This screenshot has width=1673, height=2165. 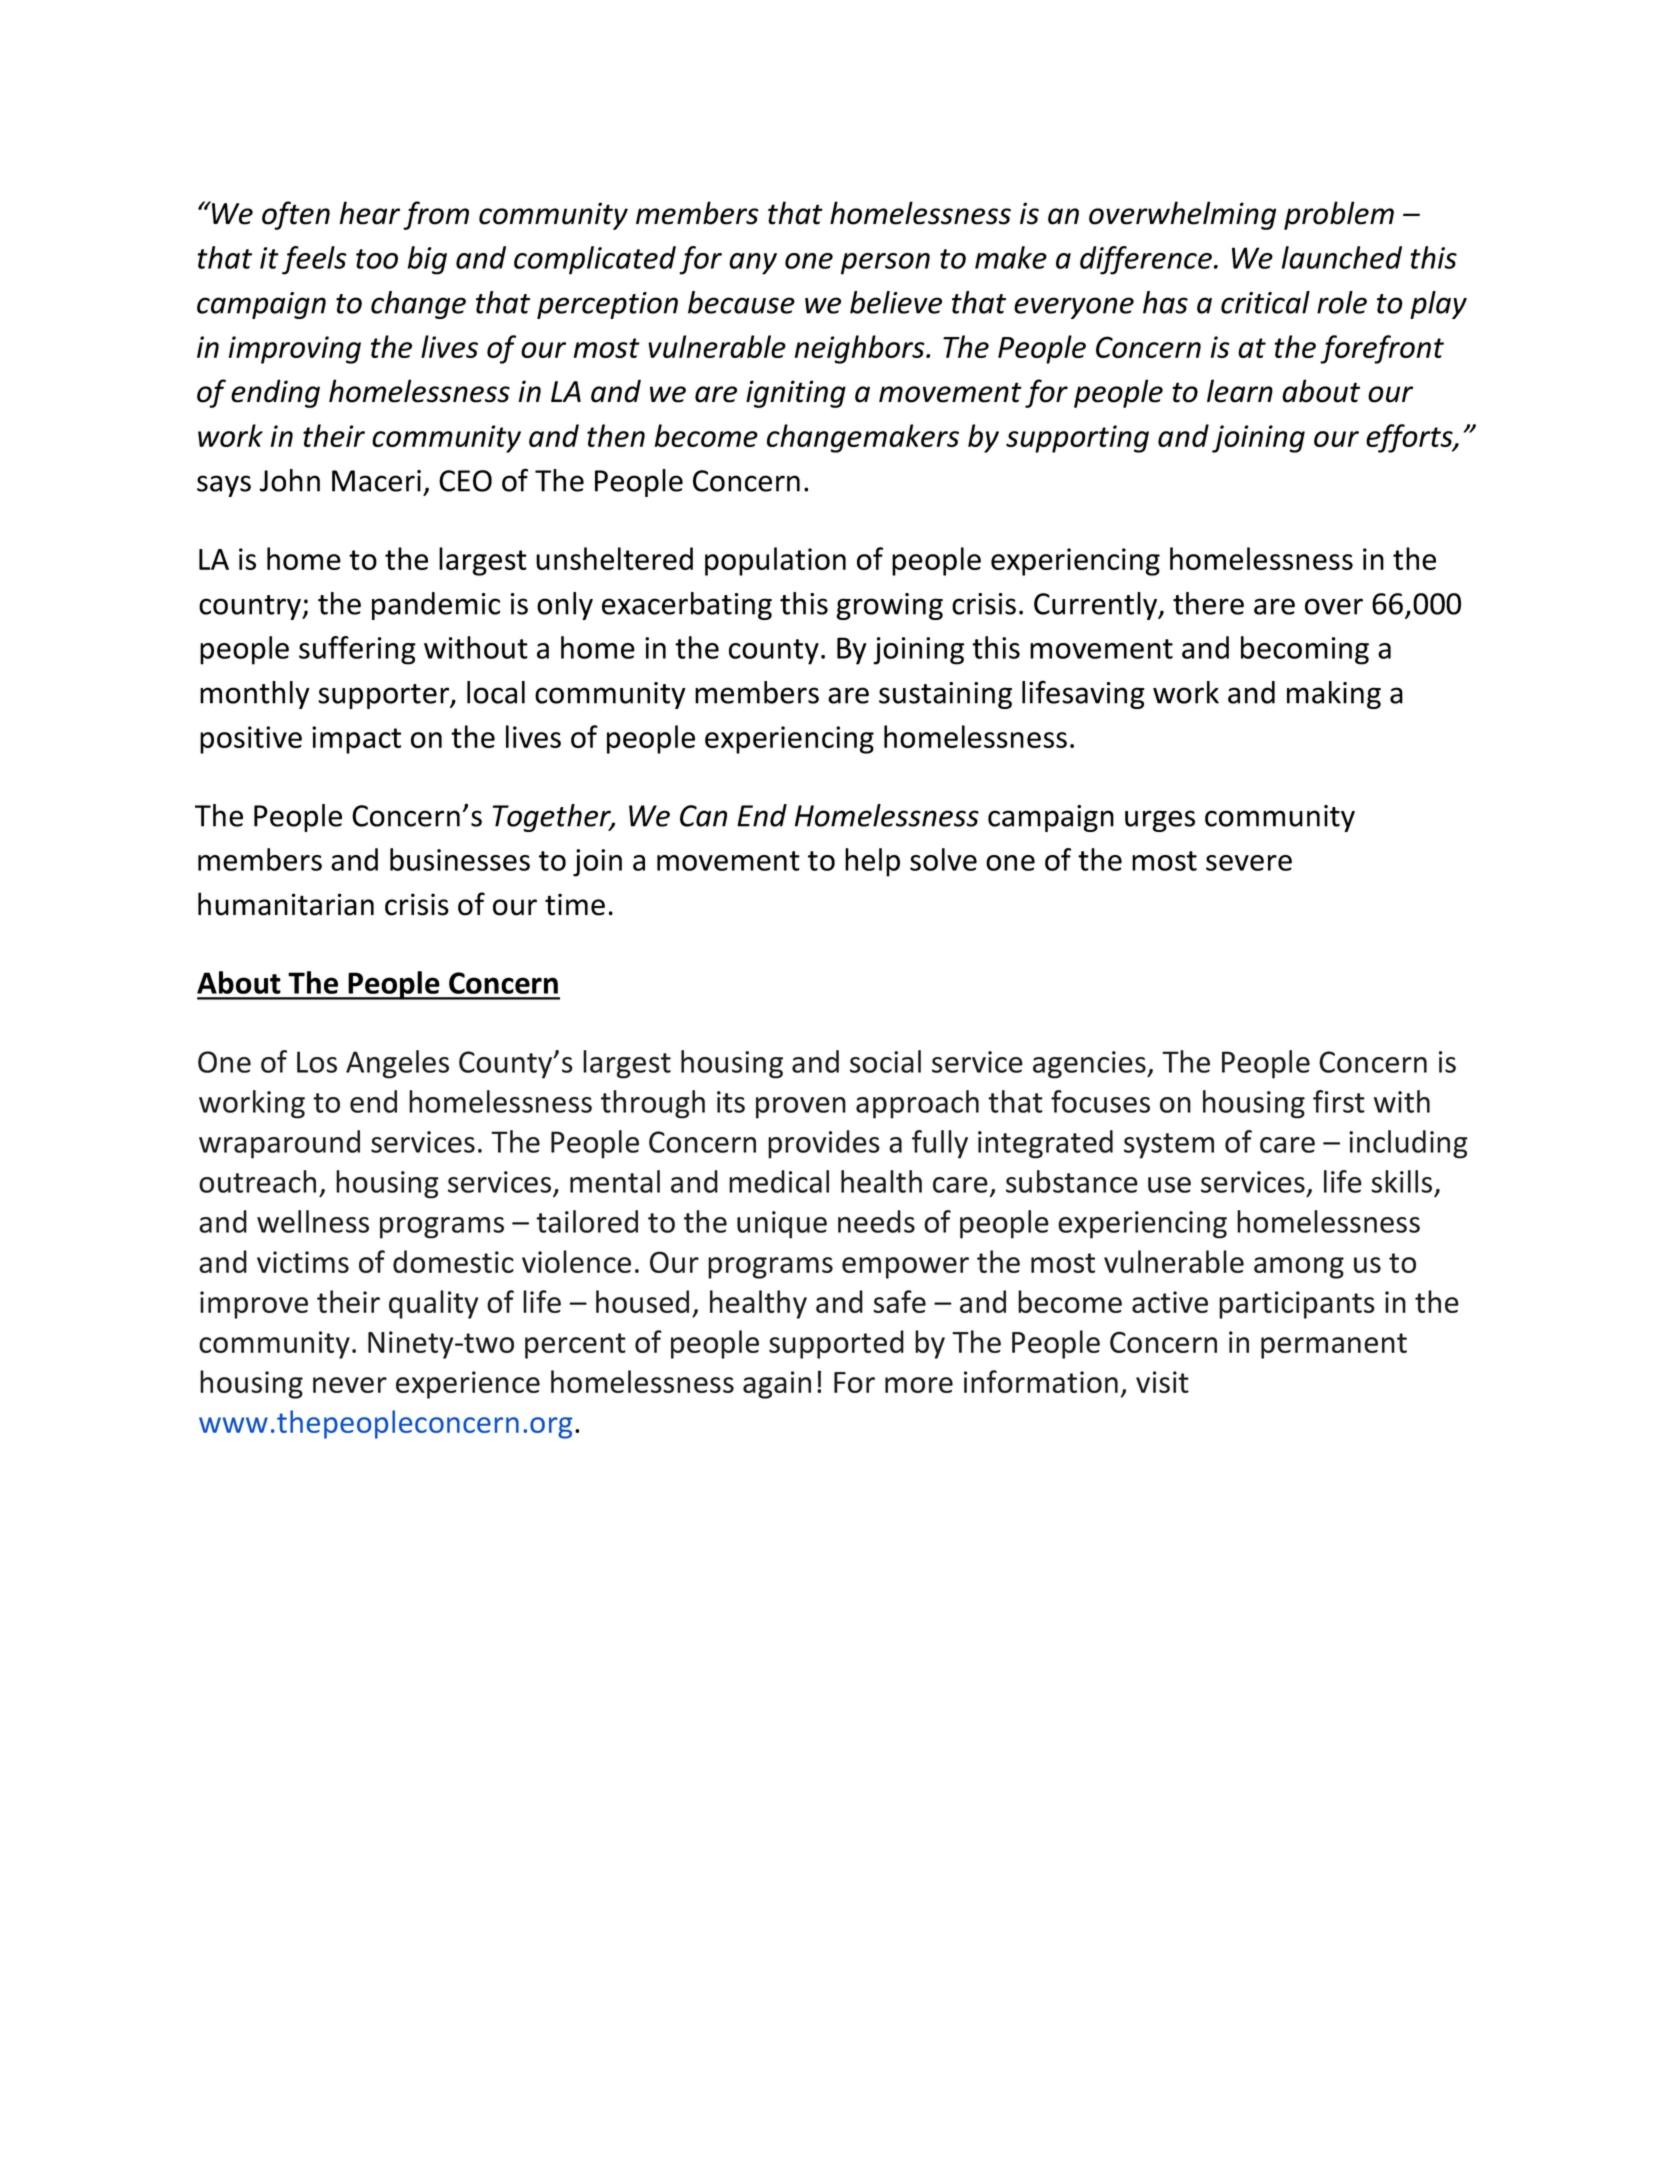 I want to click on social, so click(x=885, y=1061).
